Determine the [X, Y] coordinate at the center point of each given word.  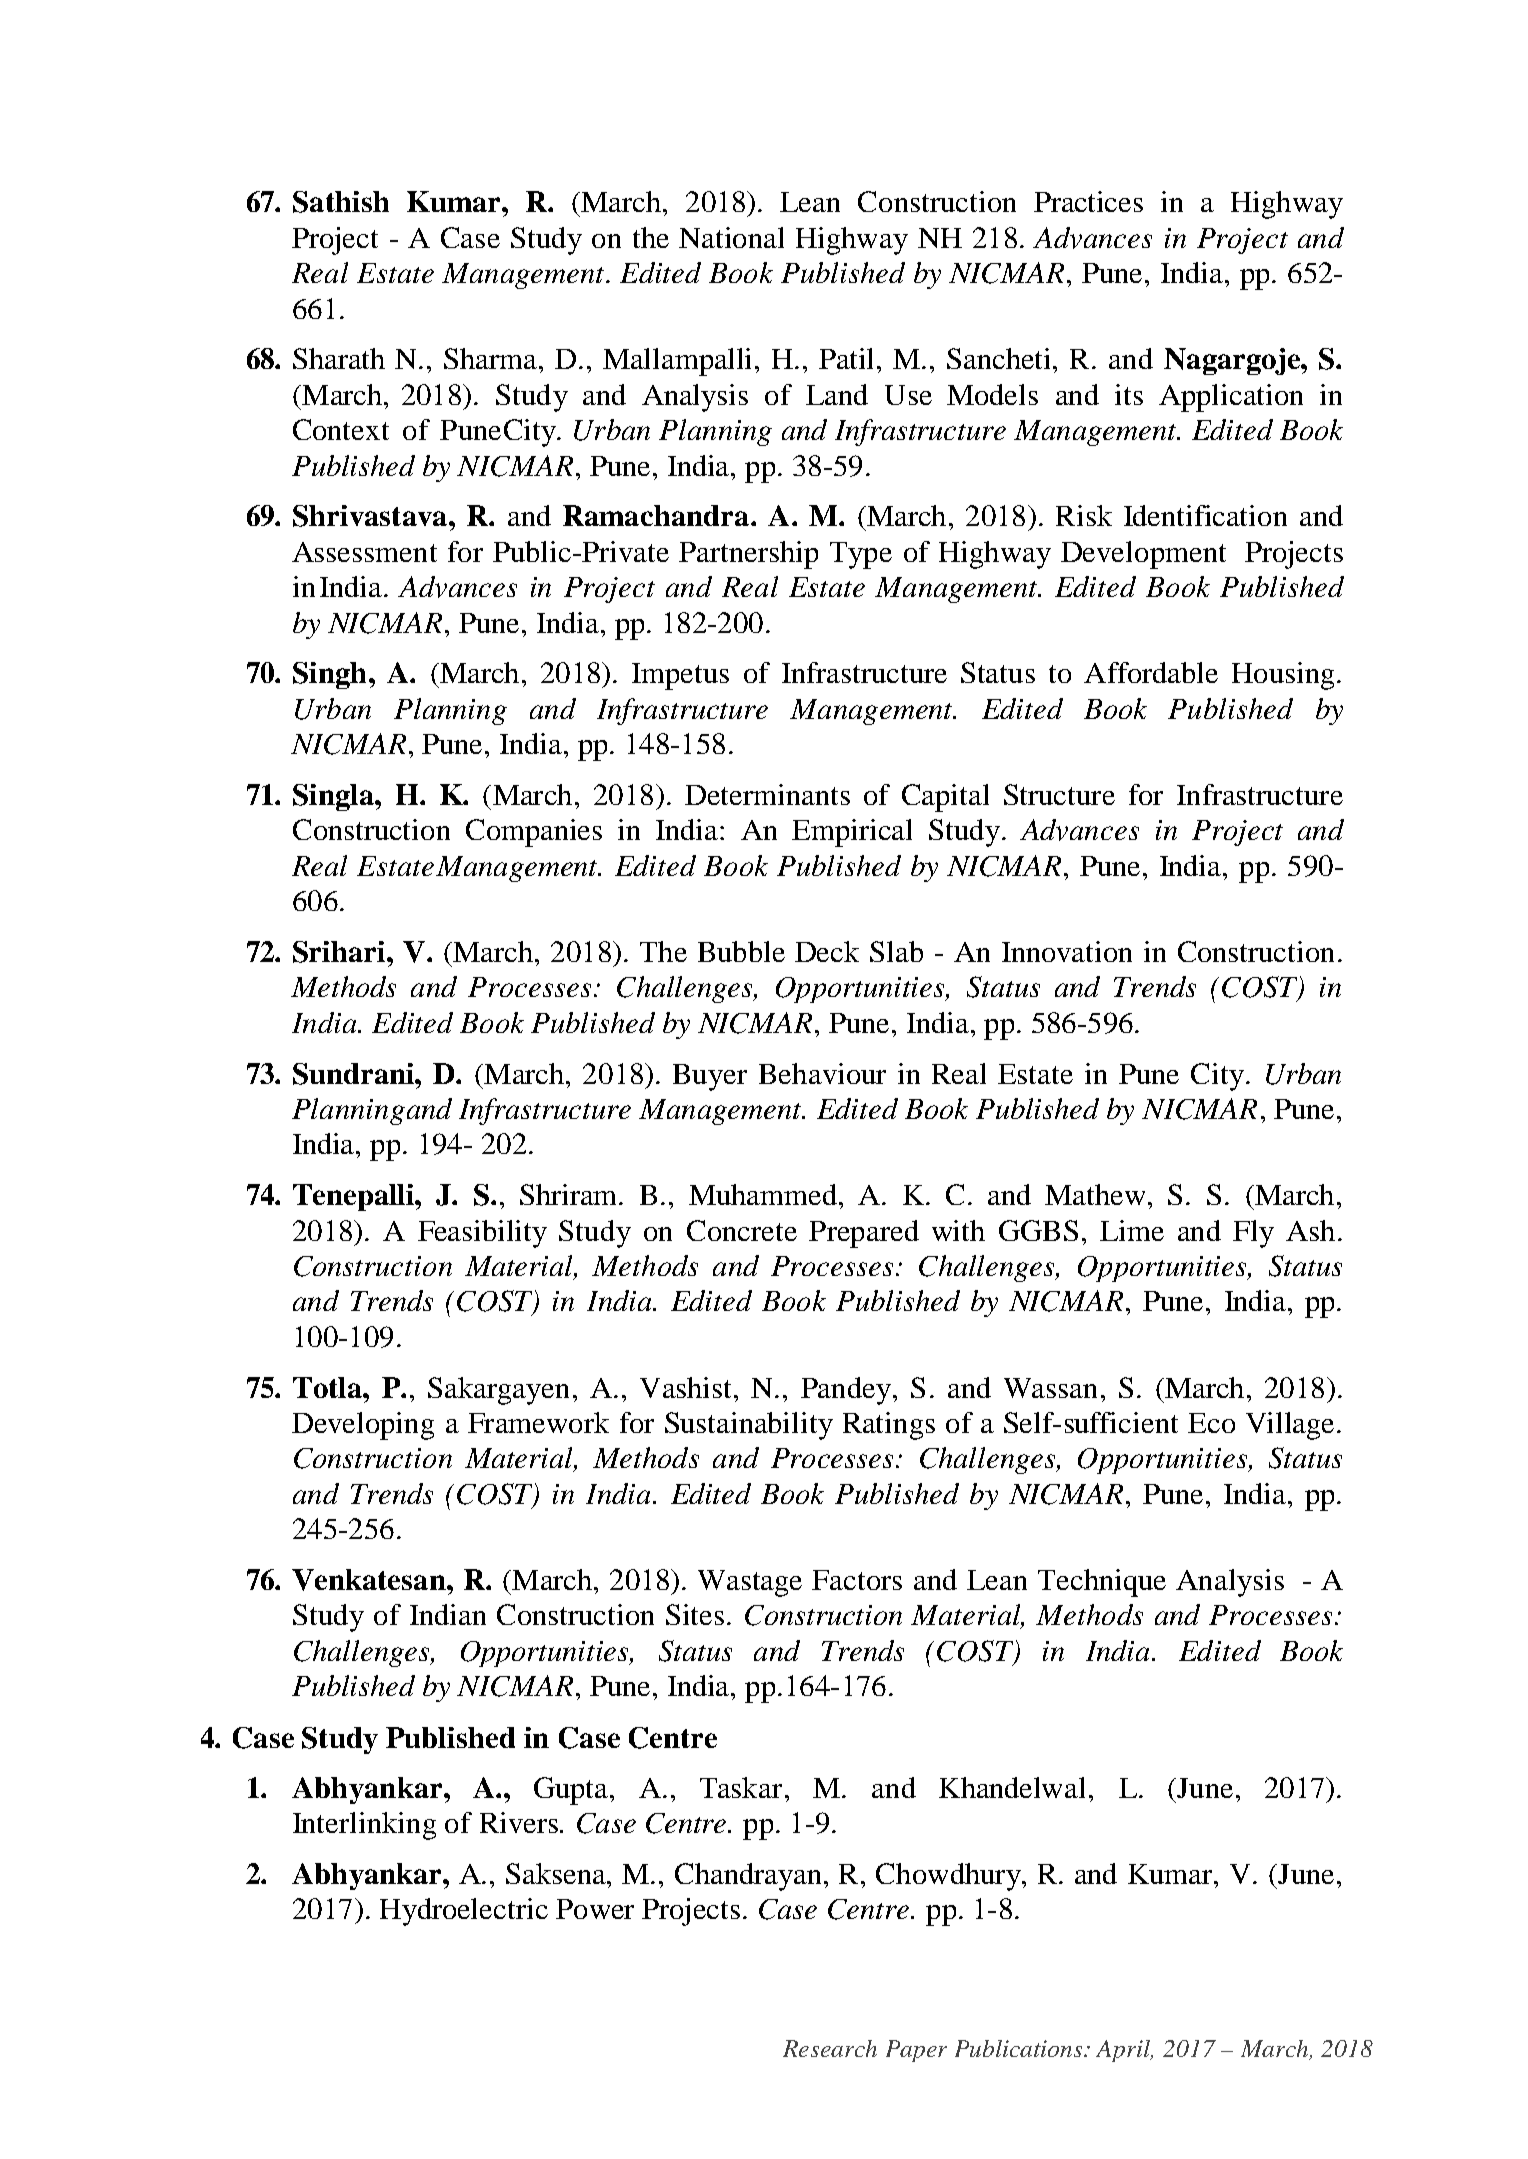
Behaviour [822, 1073]
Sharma [492, 358]
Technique [1102, 1583]
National [731, 237]
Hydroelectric [464, 1912]
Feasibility [482, 1234]
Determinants [767, 794]
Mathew [1095, 1194]
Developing [363, 1426]
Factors [857, 1580]
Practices [1088, 201]
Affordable [1151, 672]
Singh [329, 675]
